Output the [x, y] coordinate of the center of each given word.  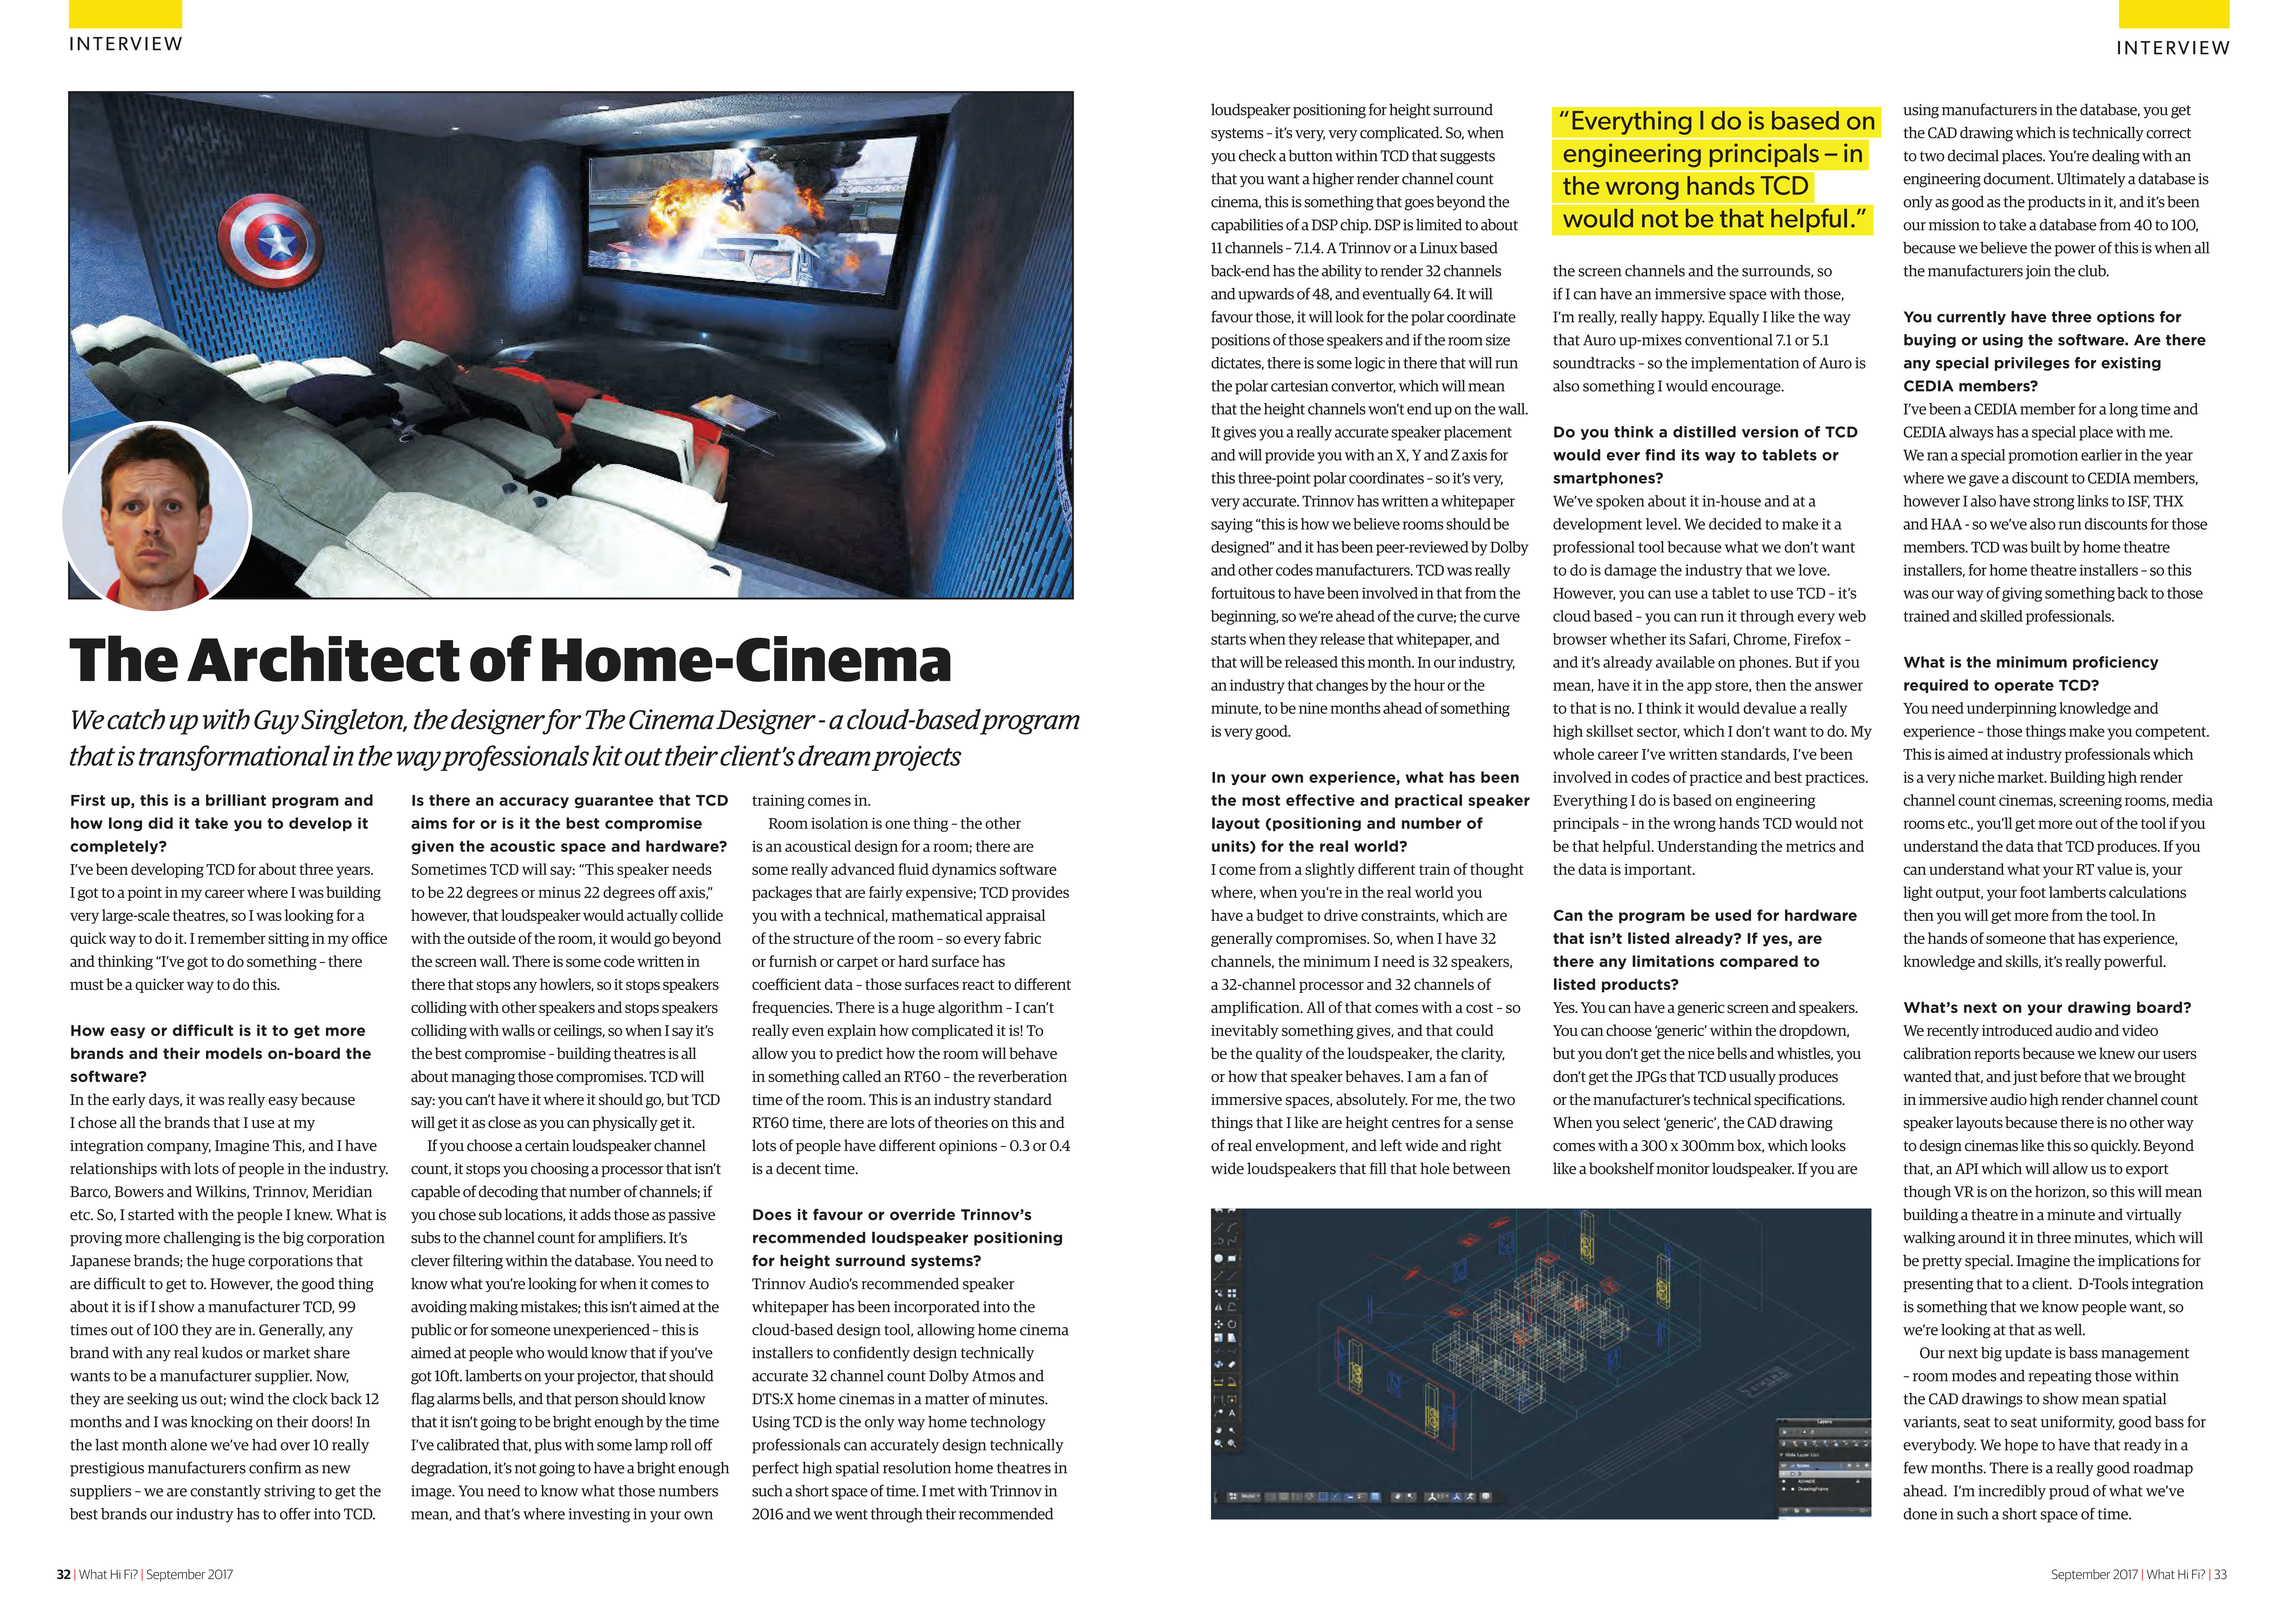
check [1257, 155]
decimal [1973, 156]
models [234, 1053]
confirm [275, 1467]
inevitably [1245, 1031]
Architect [323, 658]
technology [1008, 1423]
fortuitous [1243, 593]
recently [1953, 1031]
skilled [2001, 616]
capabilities [1247, 226]
